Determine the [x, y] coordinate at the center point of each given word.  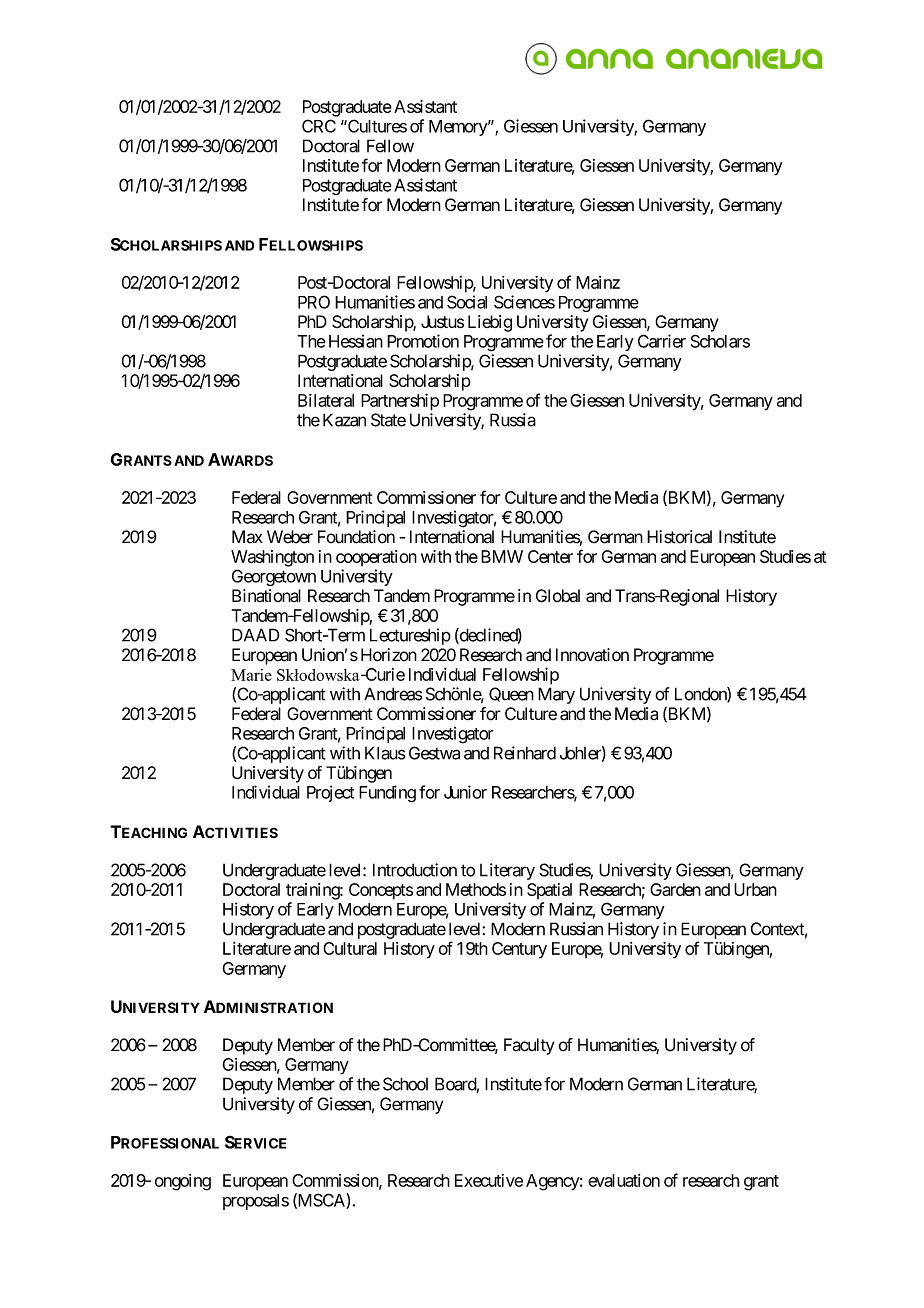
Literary [507, 871]
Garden [675, 889]
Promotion [423, 341]
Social [467, 302]
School [405, 1084]
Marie [251, 675]
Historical [679, 537]
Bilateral [326, 400]
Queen [511, 694]
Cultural [350, 948]
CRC [319, 126]
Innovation [592, 655]
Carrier [662, 341]
